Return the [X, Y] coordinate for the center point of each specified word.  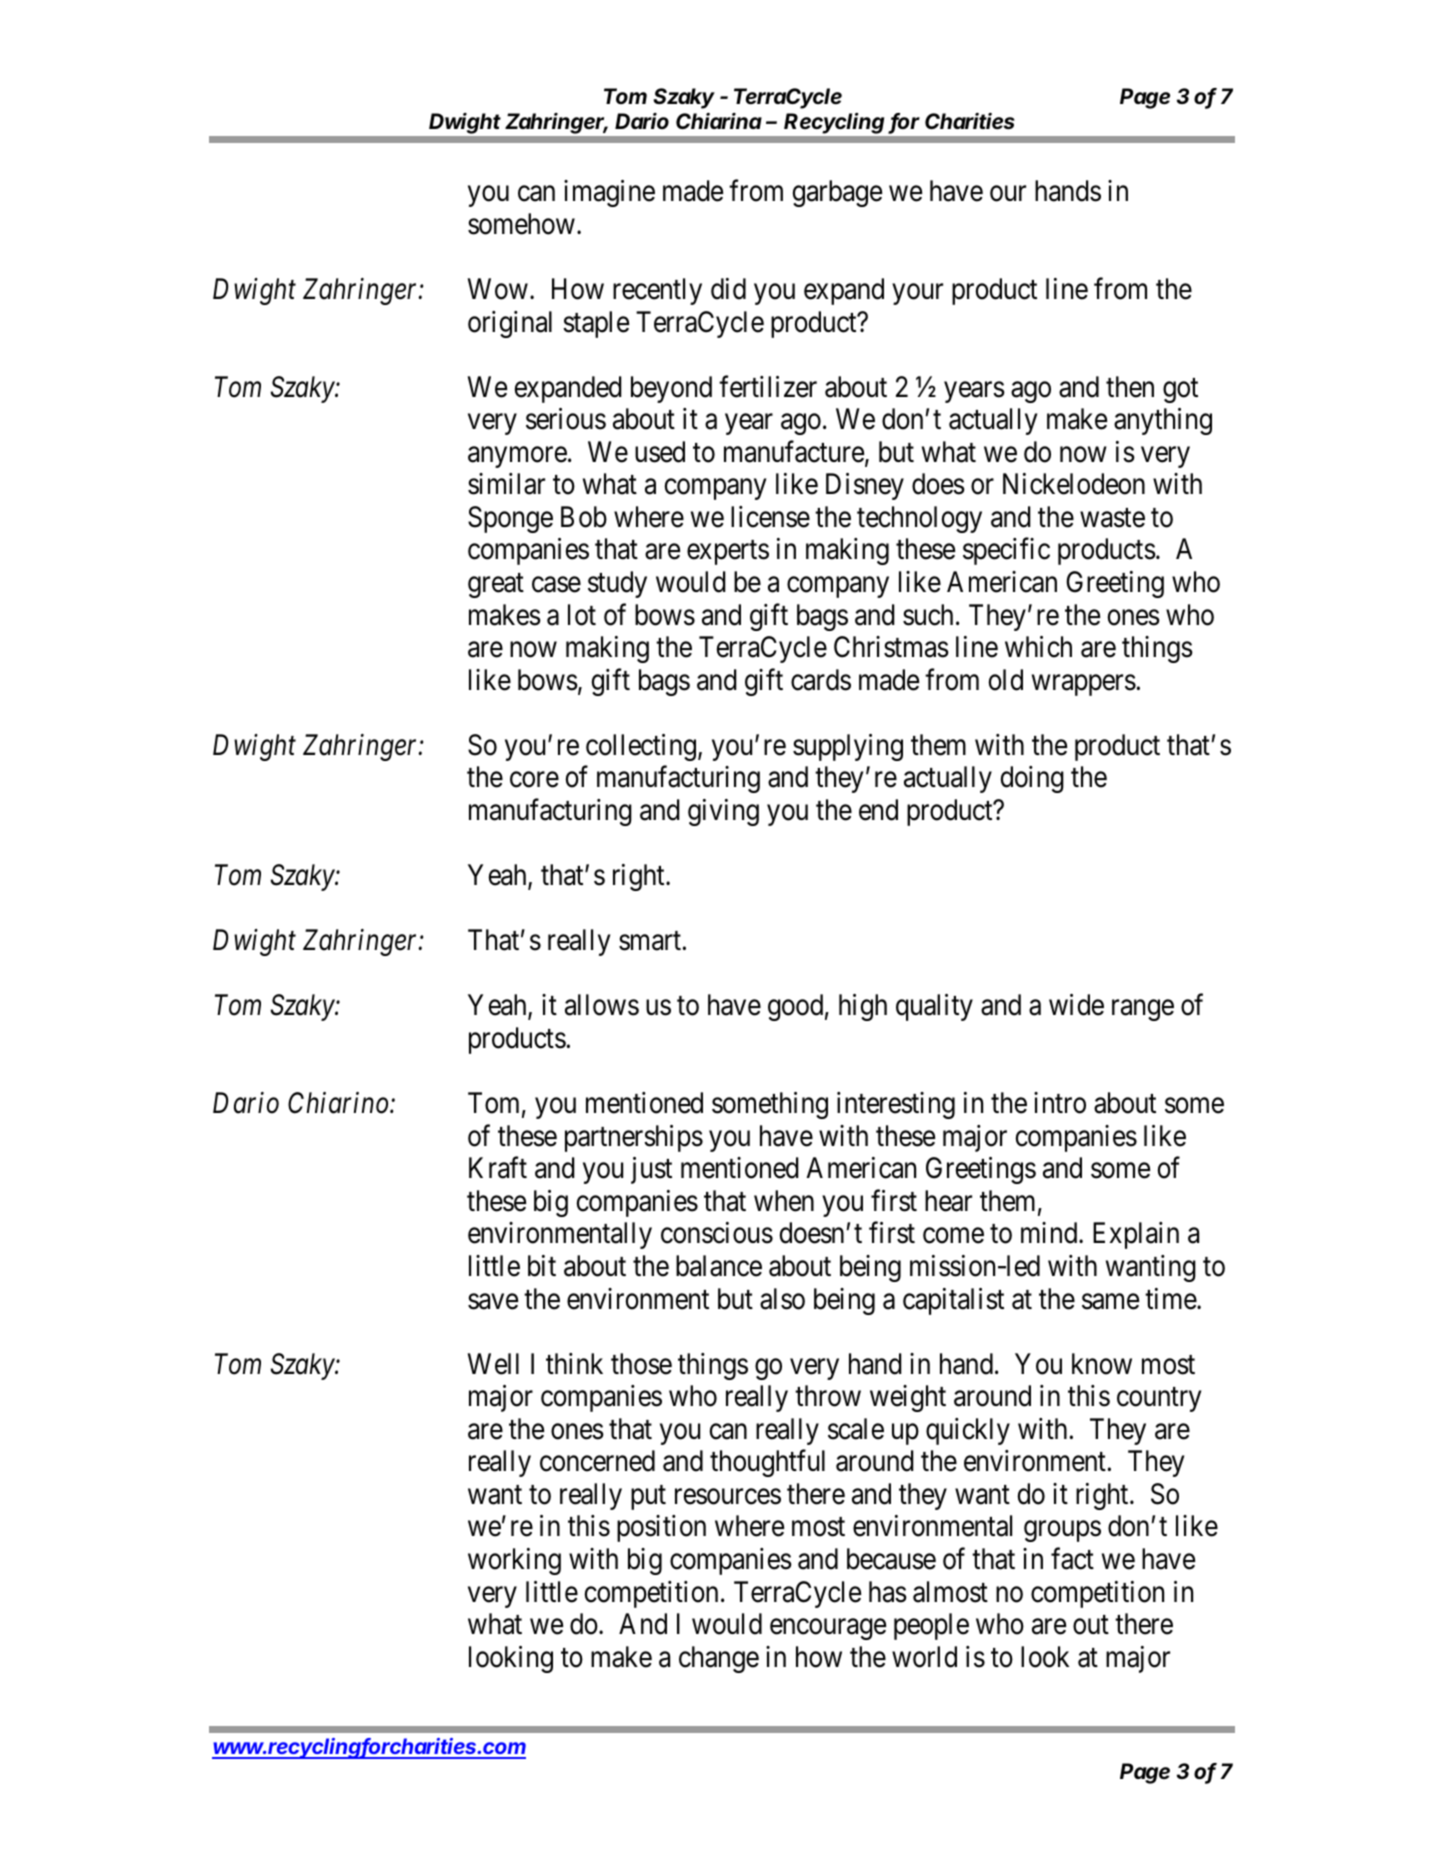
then [1130, 387]
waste [1112, 518]
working [514, 1561]
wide [1076, 1005]
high [863, 1007]
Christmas [891, 647]
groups [1062, 1531]
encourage [828, 1629]
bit [542, 1266]
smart [650, 941]
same [1110, 1302]
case [556, 585]
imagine [609, 193]
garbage [837, 193]
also [782, 1299]
